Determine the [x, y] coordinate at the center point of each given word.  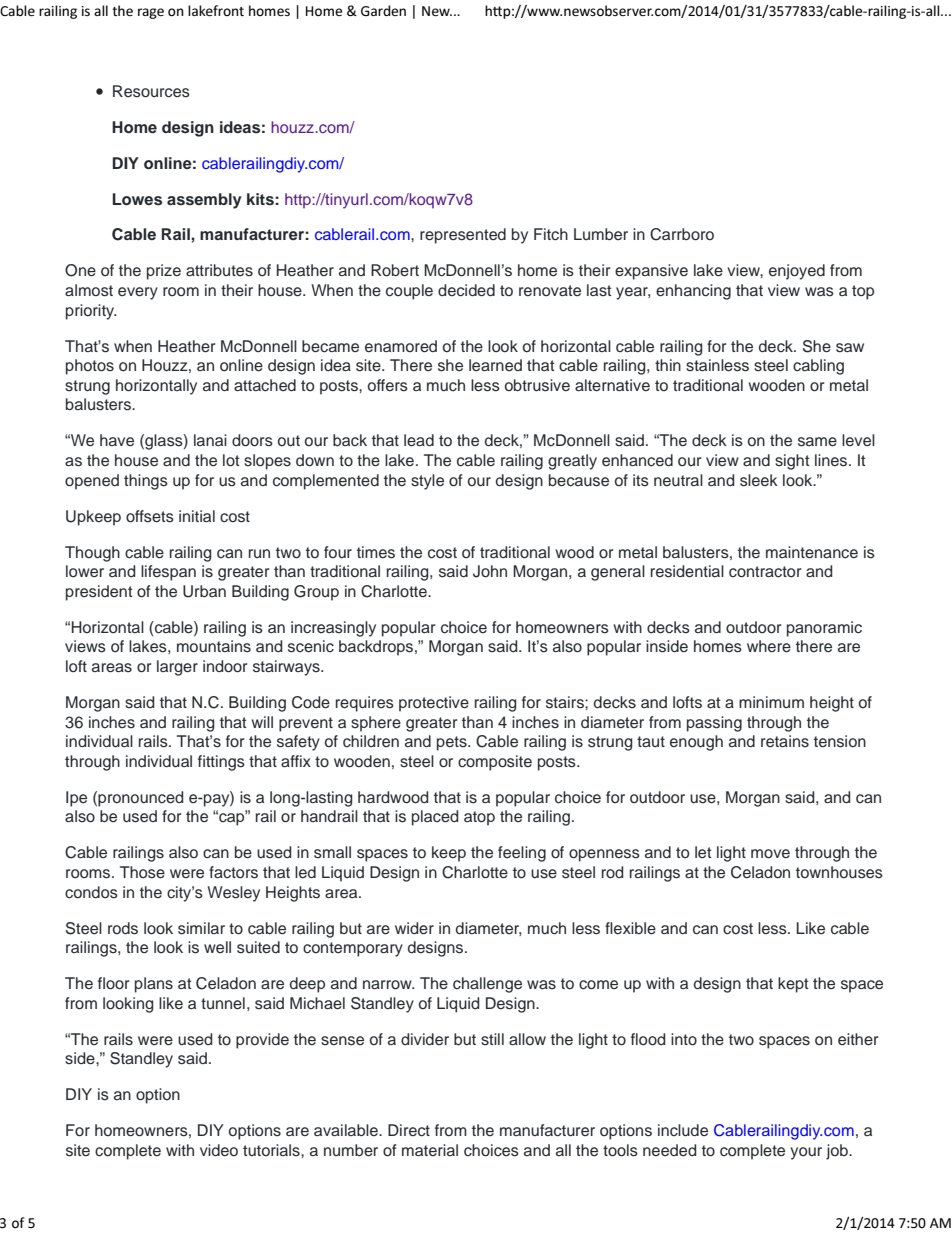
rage [151, 13]
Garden [383, 10]
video [219, 1150]
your [806, 1153]
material [430, 1150]
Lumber [601, 234]
